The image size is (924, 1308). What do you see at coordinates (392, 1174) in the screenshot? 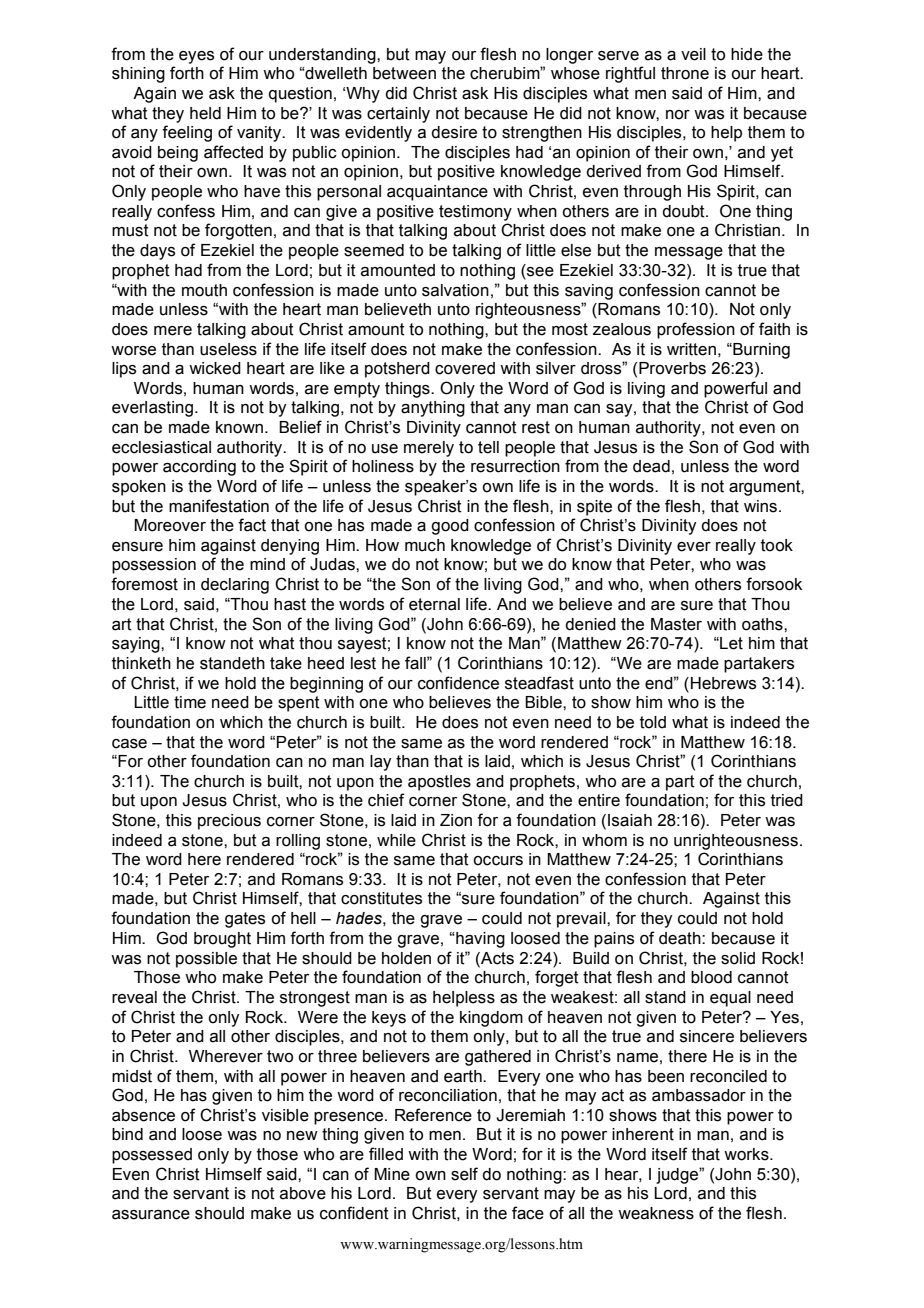
I see `Mine` at bounding box center [392, 1174].
